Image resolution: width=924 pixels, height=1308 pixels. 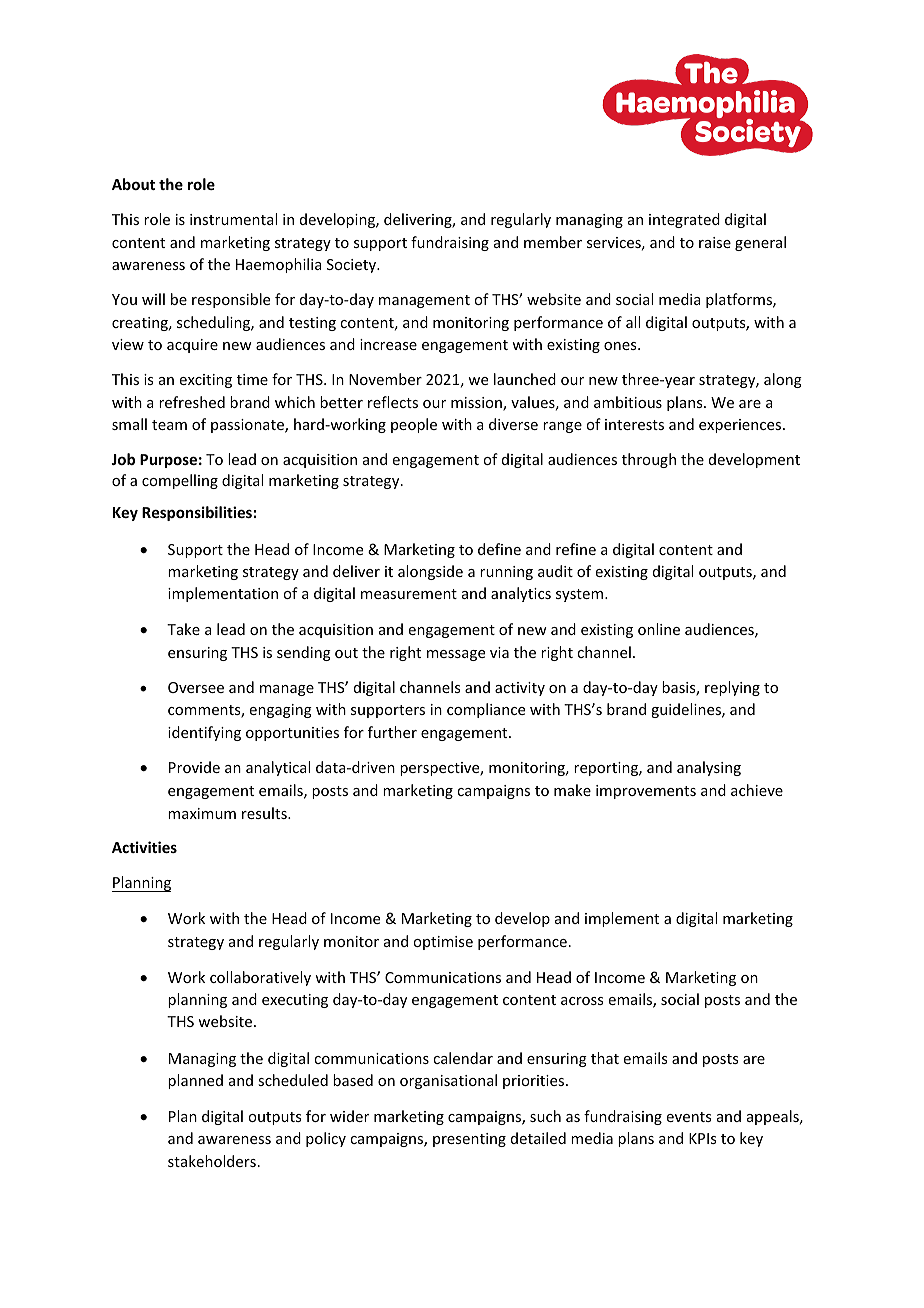 I want to click on Society, so click(x=352, y=266).
